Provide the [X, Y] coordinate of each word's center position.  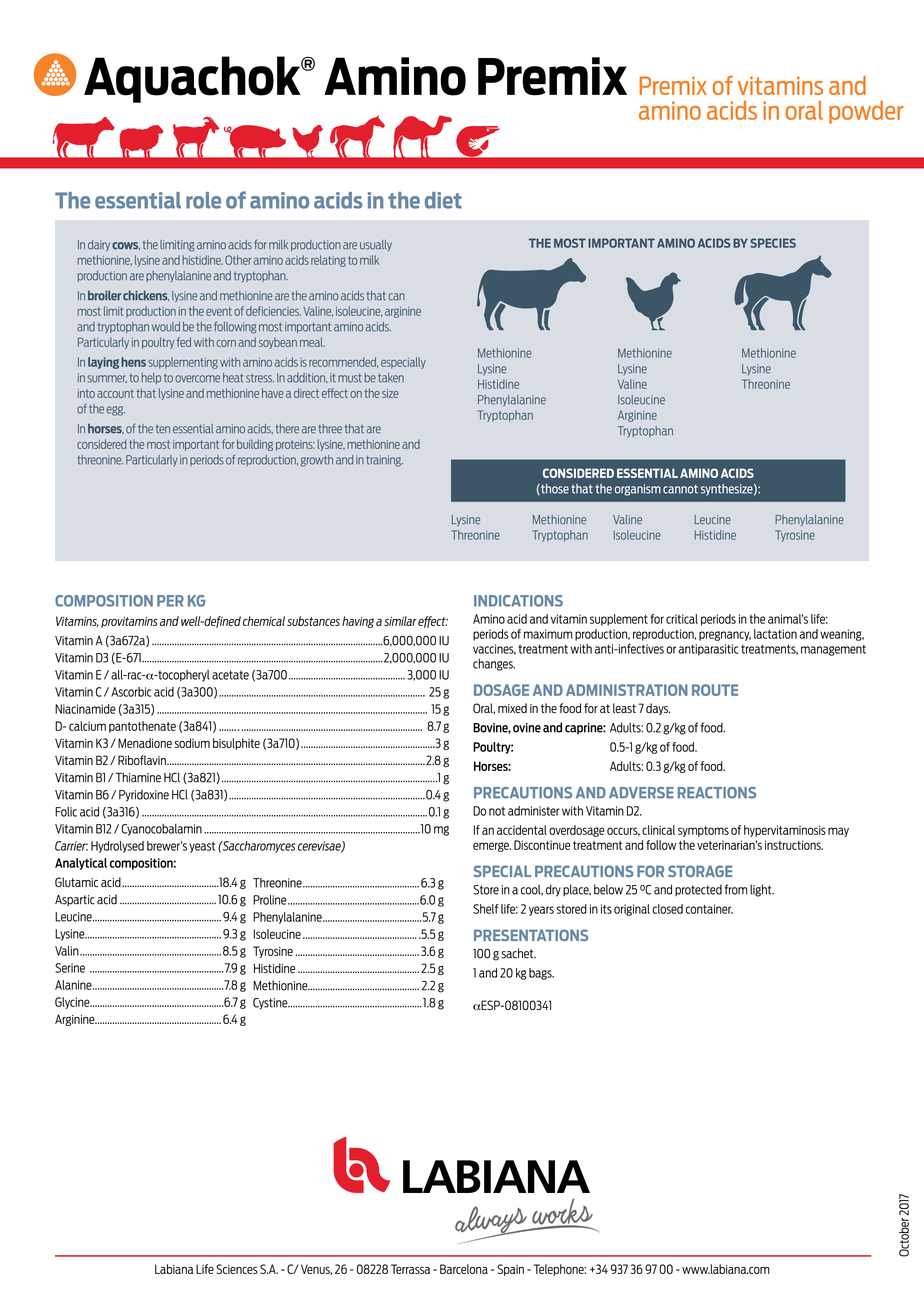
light [762, 890]
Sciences [237, 1269]
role [203, 200]
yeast [202, 847]
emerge [492, 847]
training [384, 461]
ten [163, 429]
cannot [680, 489]
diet [443, 200]
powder [866, 112]
